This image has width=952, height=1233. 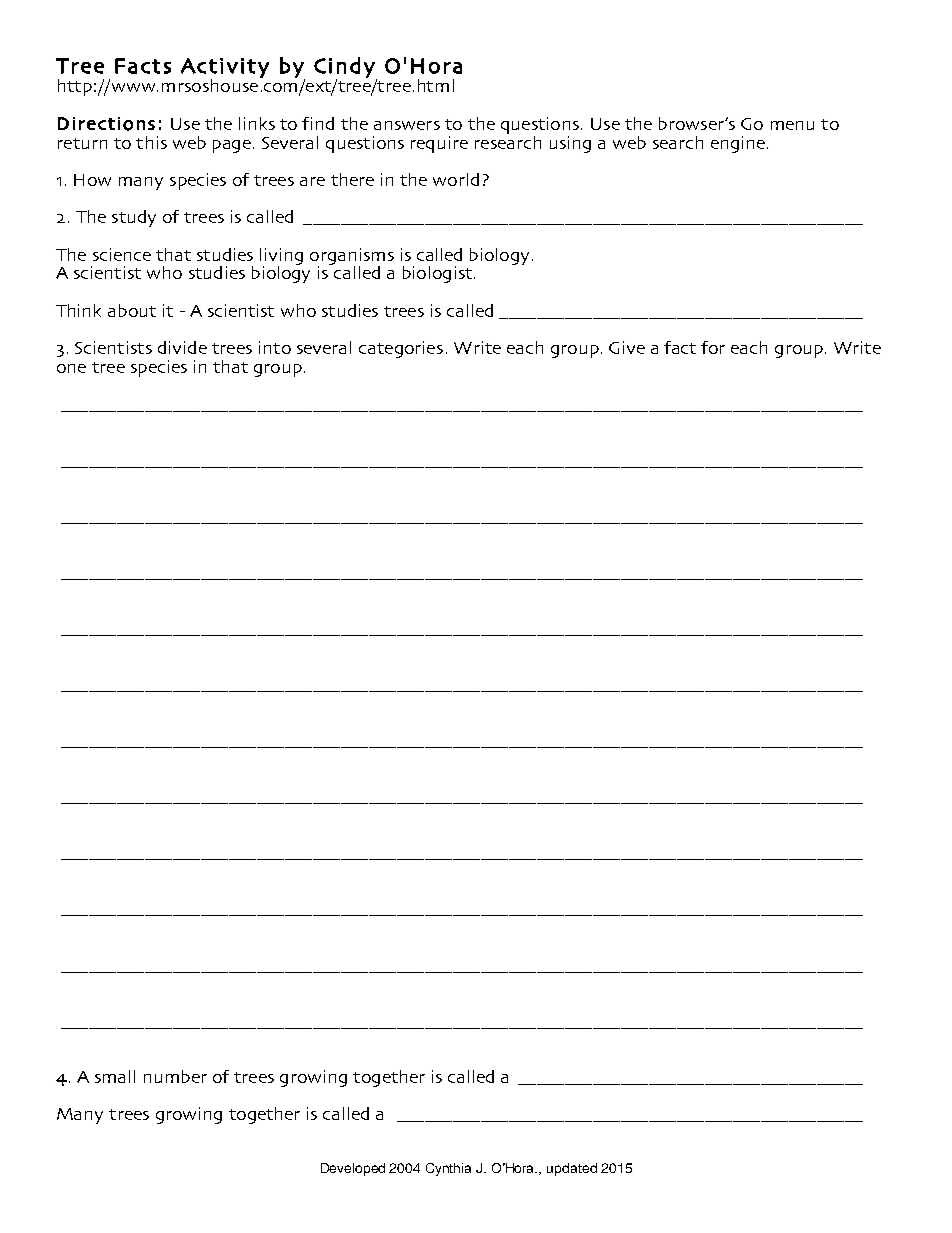 What do you see at coordinates (738, 144) in the image?
I see `engine` at bounding box center [738, 144].
